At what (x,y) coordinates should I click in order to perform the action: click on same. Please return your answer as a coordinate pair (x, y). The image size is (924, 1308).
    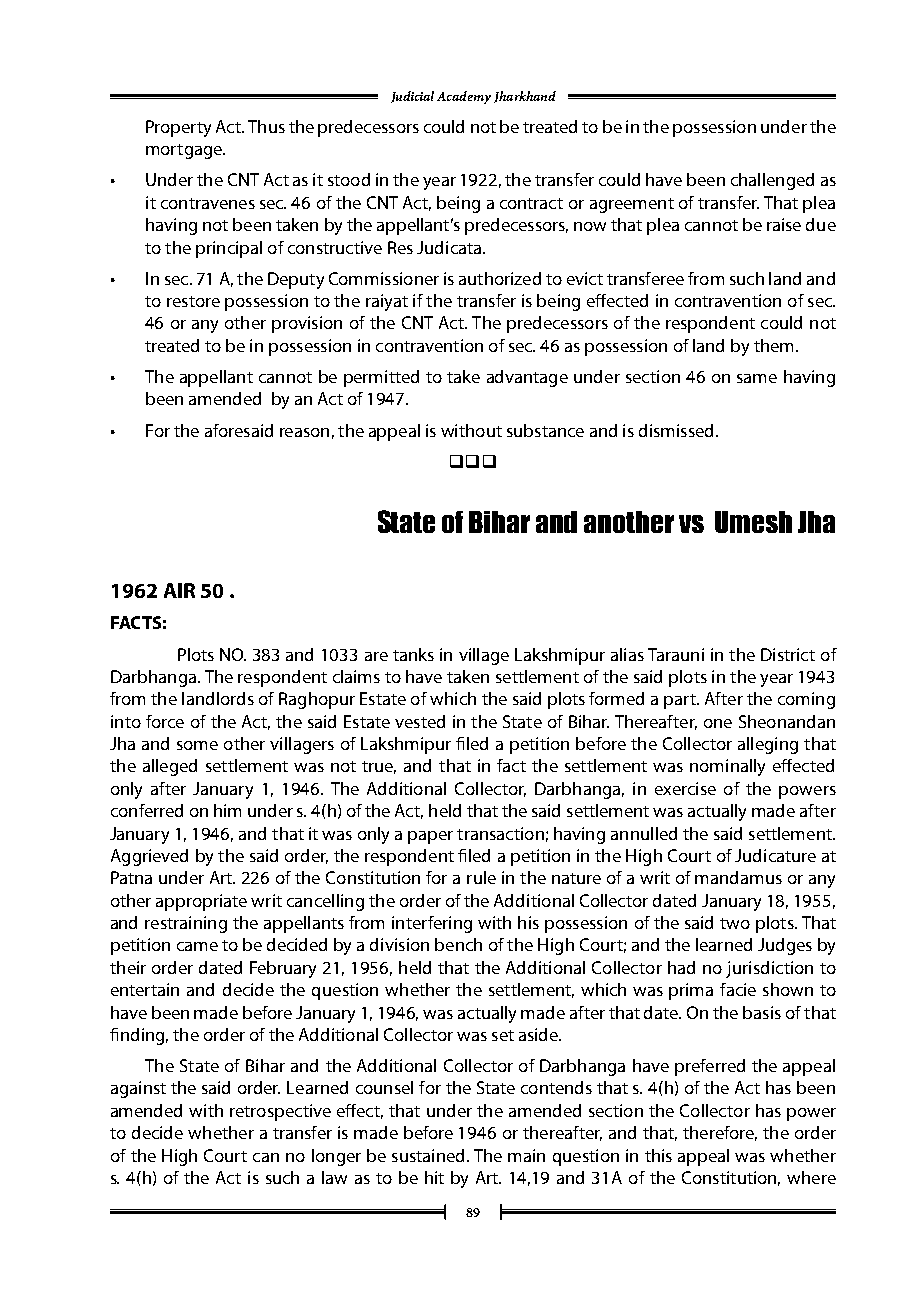
    Looking at the image, I should click on (757, 378).
